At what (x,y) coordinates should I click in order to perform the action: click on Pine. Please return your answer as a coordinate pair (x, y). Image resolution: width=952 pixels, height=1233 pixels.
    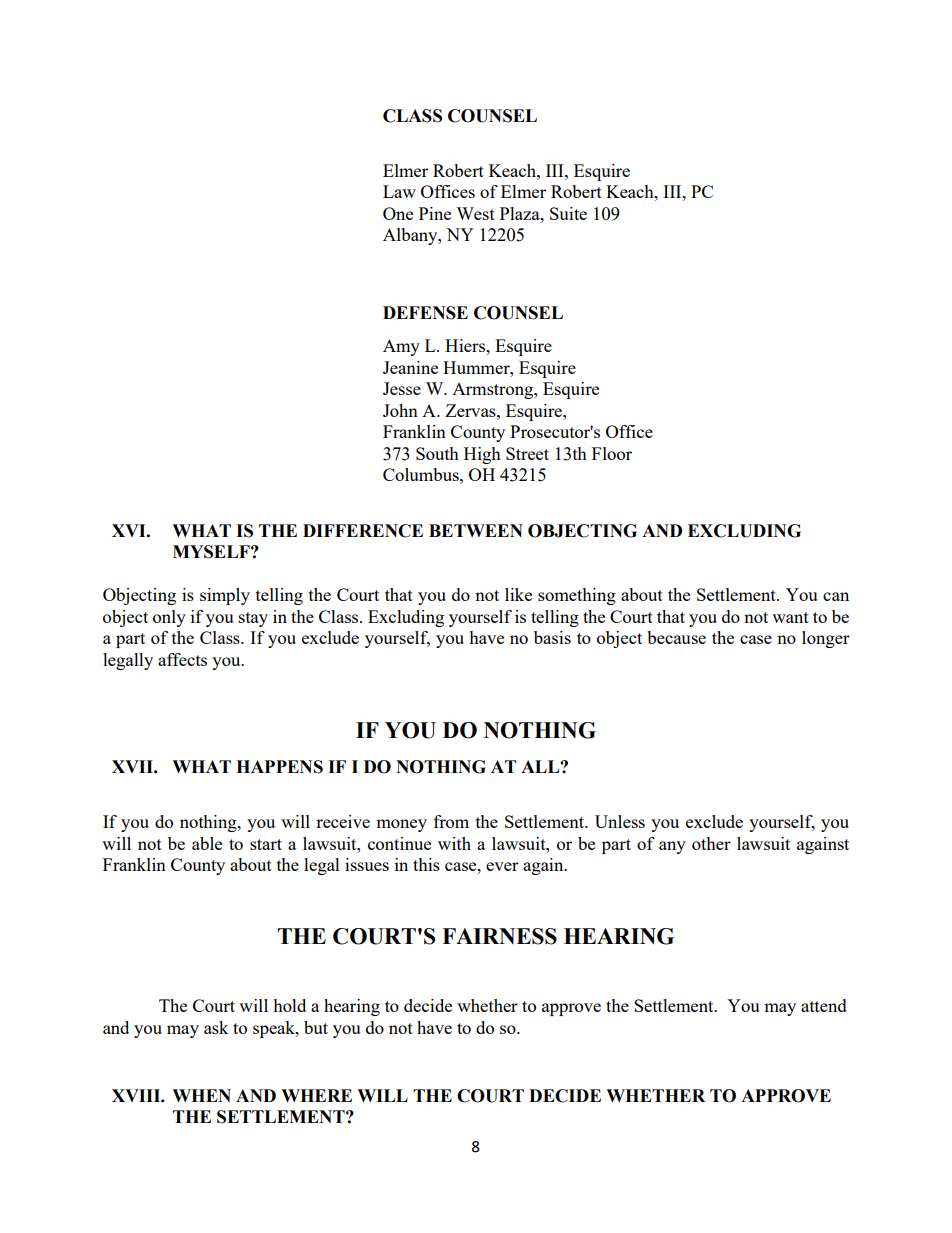
    Looking at the image, I should click on (435, 213).
